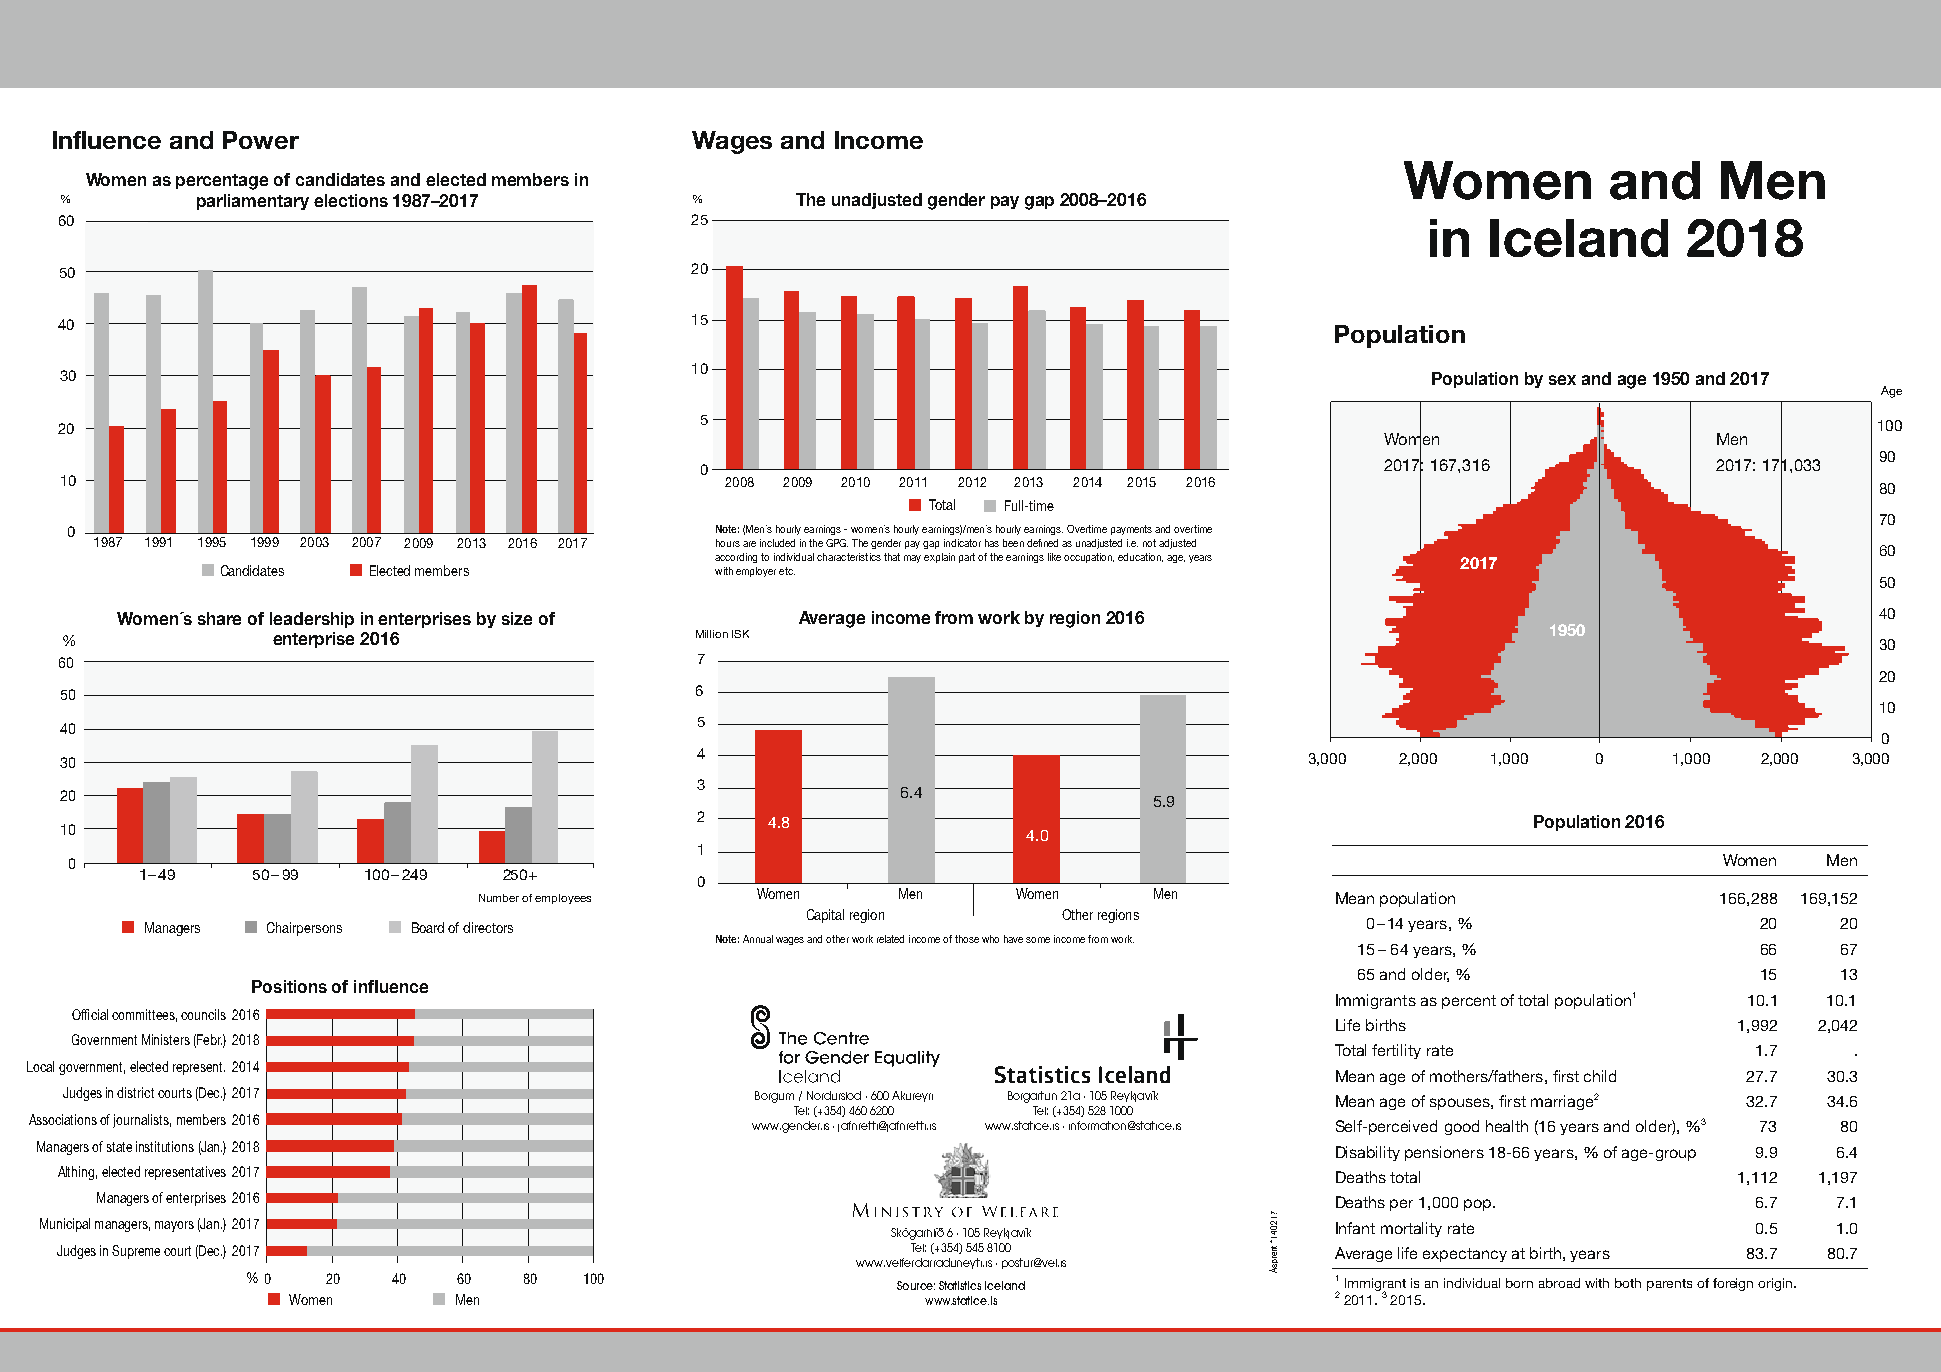  I want to click on sex, so click(1562, 380).
